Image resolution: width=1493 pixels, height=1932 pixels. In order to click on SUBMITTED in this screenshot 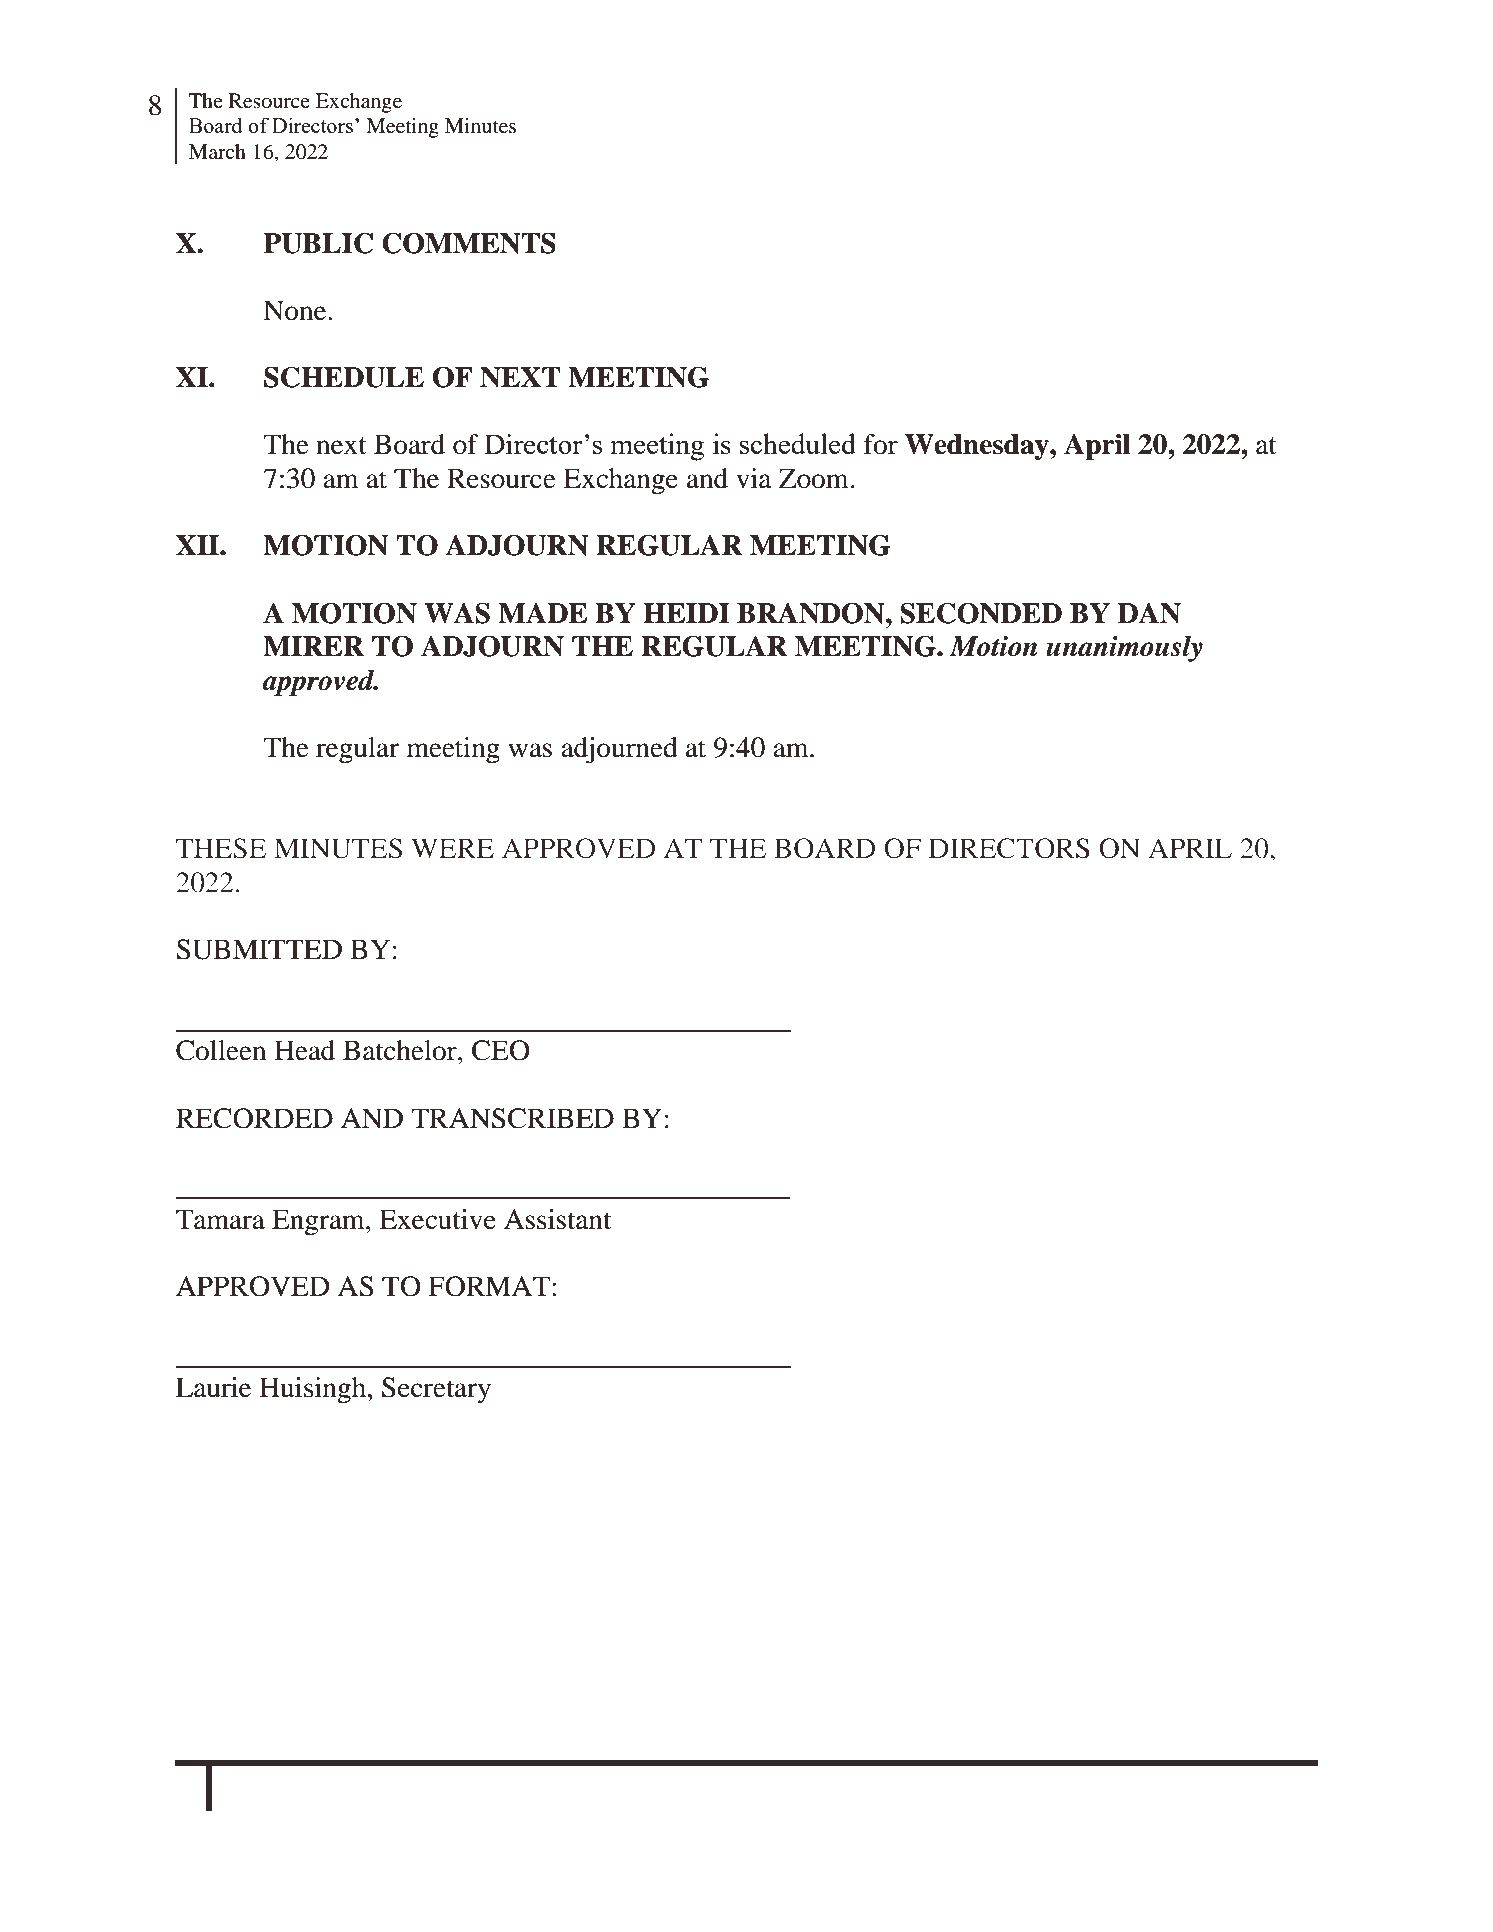, I will do `click(259, 949)`.
